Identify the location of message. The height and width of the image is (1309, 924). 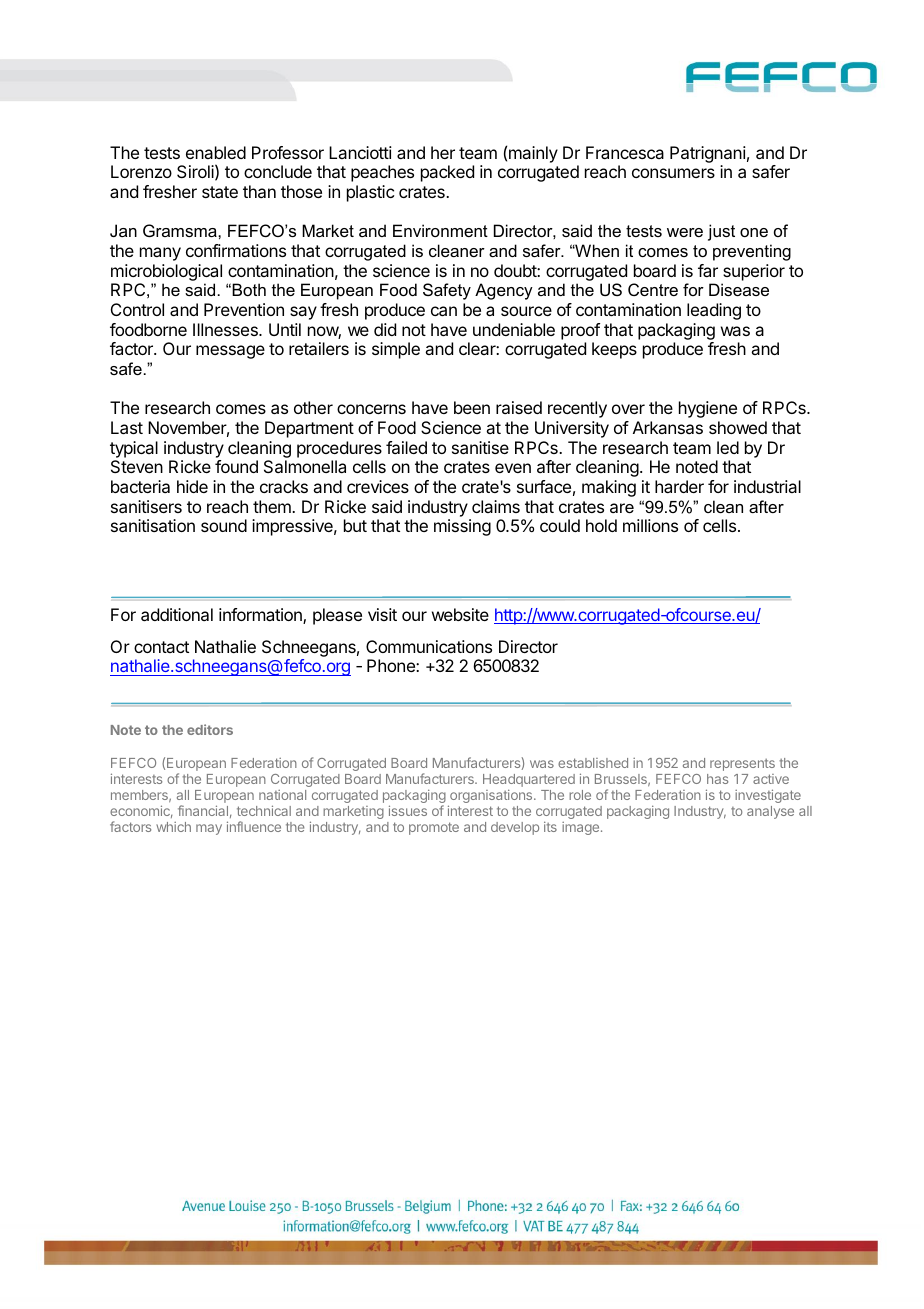
(230, 352).
